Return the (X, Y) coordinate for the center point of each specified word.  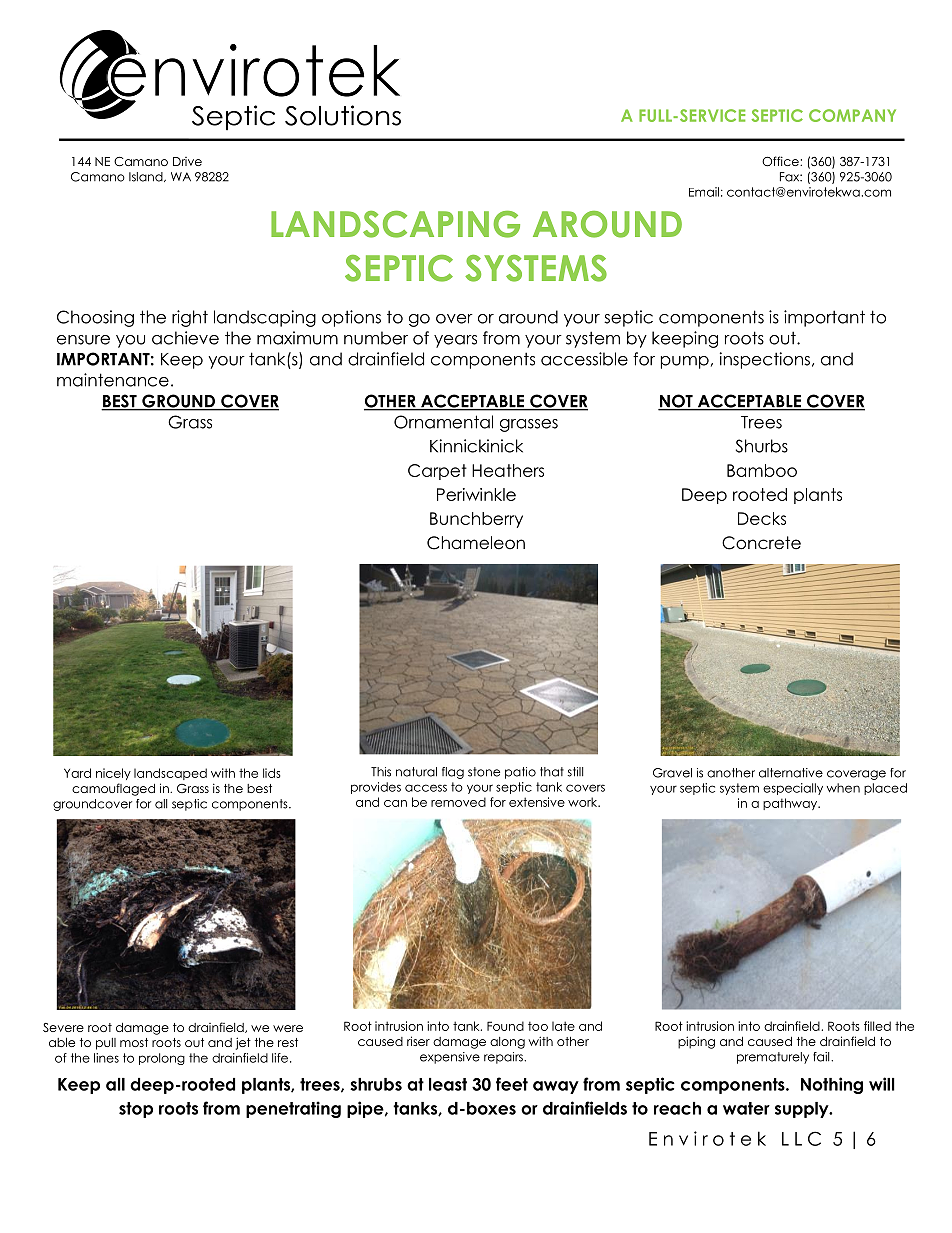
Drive (187, 161)
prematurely (773, 1058)
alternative (791, 773)
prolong (162, 1059)
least (448, 1084)
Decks (762, 518)
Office (781, 161)
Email (704, 192)
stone (484, 772)
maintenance (113, 380)
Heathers (508, 470)
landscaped (170, 774)
